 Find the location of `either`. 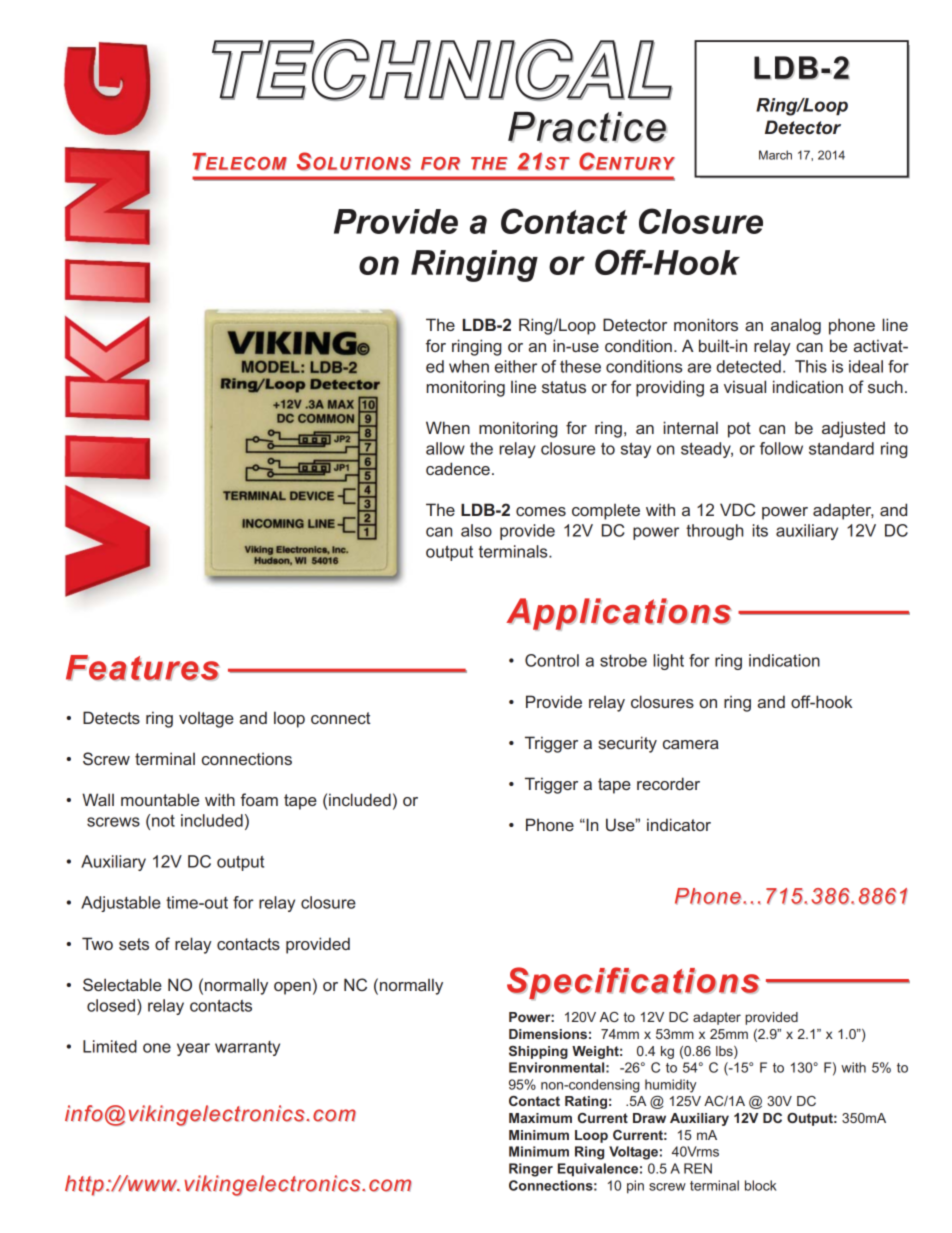

either is located at coordinates (516, 366).
